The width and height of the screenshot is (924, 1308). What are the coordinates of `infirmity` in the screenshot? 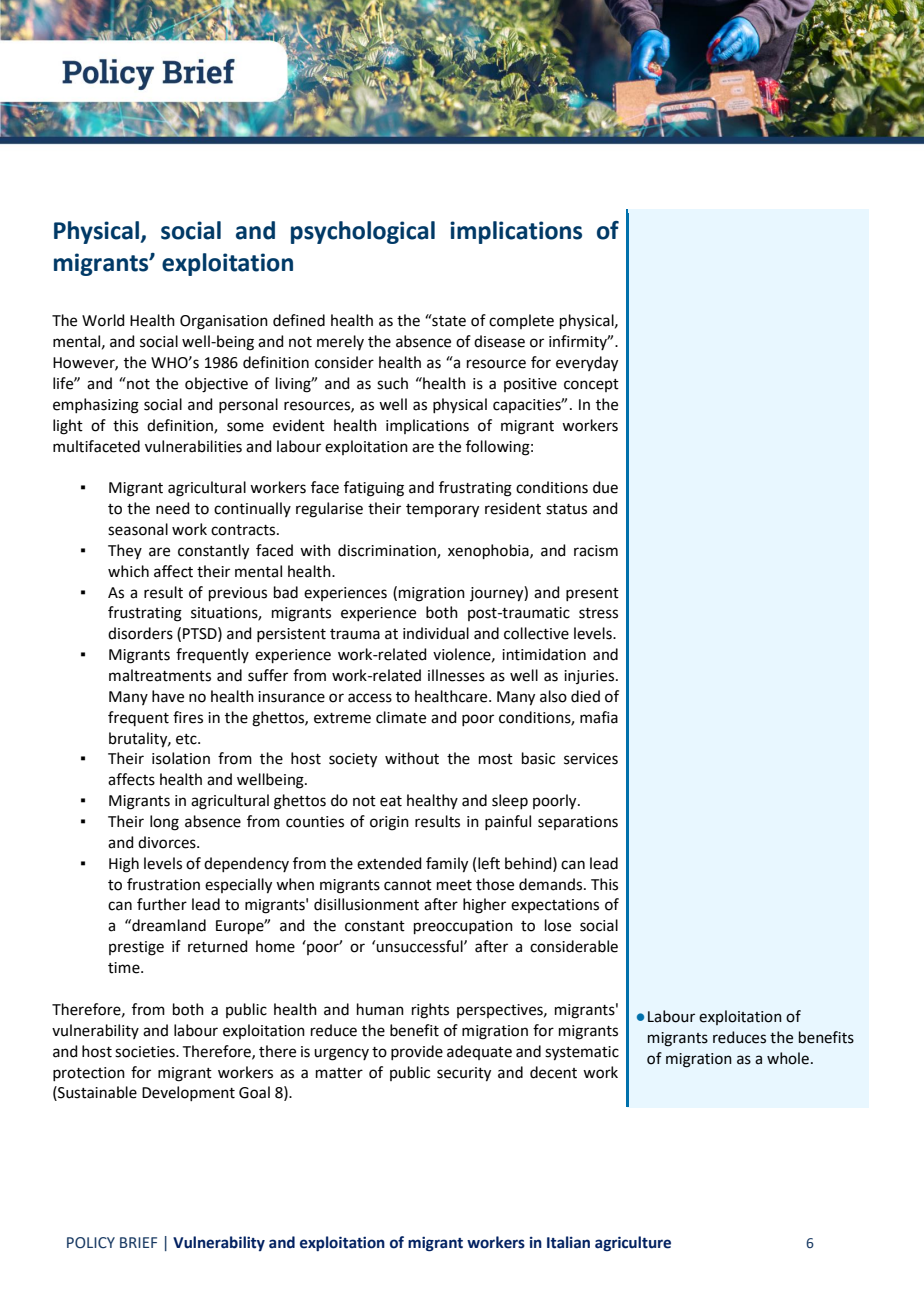 It's located at (579, 342).
